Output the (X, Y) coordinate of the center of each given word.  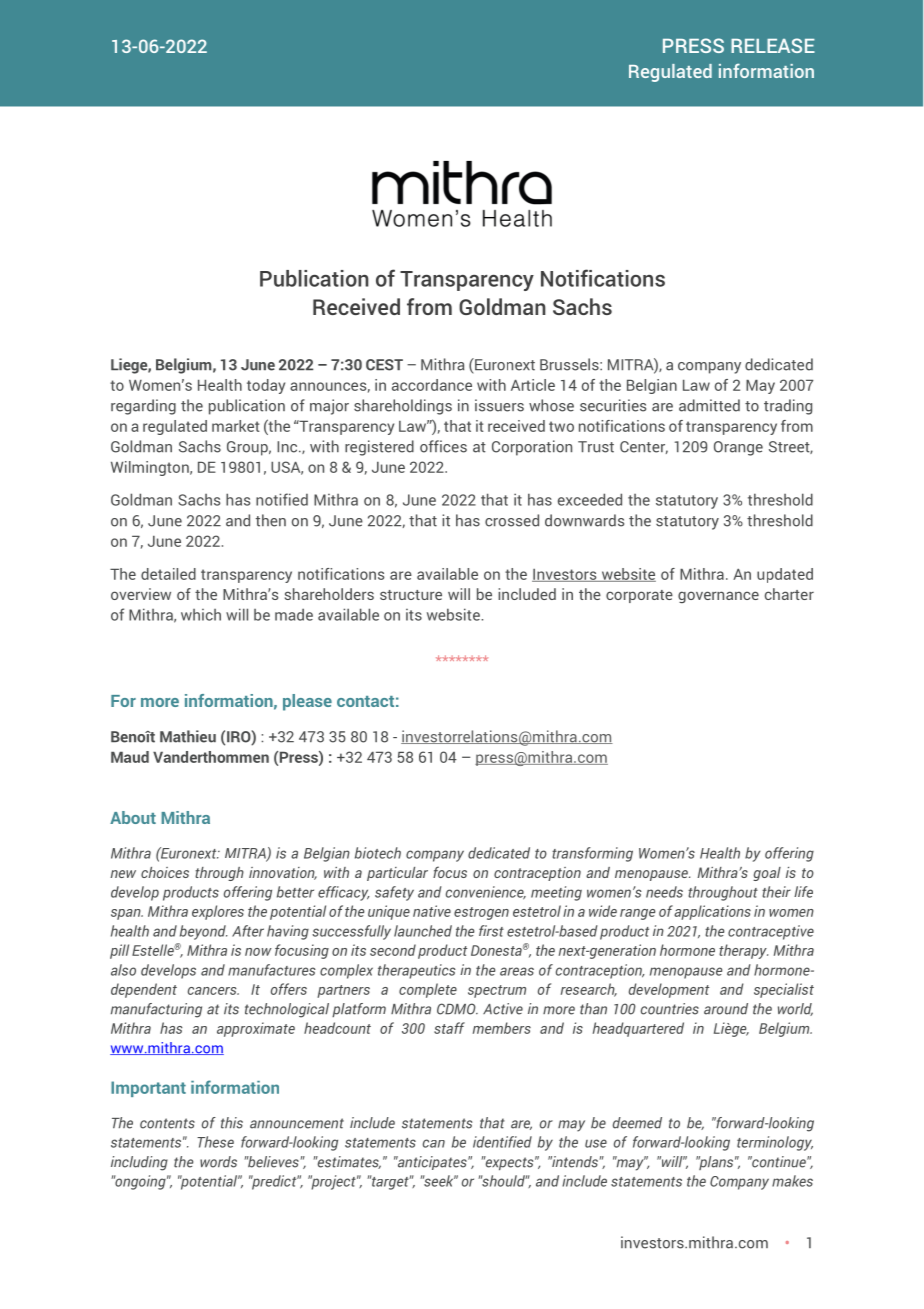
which (201, 615)
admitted (709, 405)
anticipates (432, 1163)
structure (411, 595)
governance (718, 597)
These (215, 1142)
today (266, 386)
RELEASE (773, 45)
